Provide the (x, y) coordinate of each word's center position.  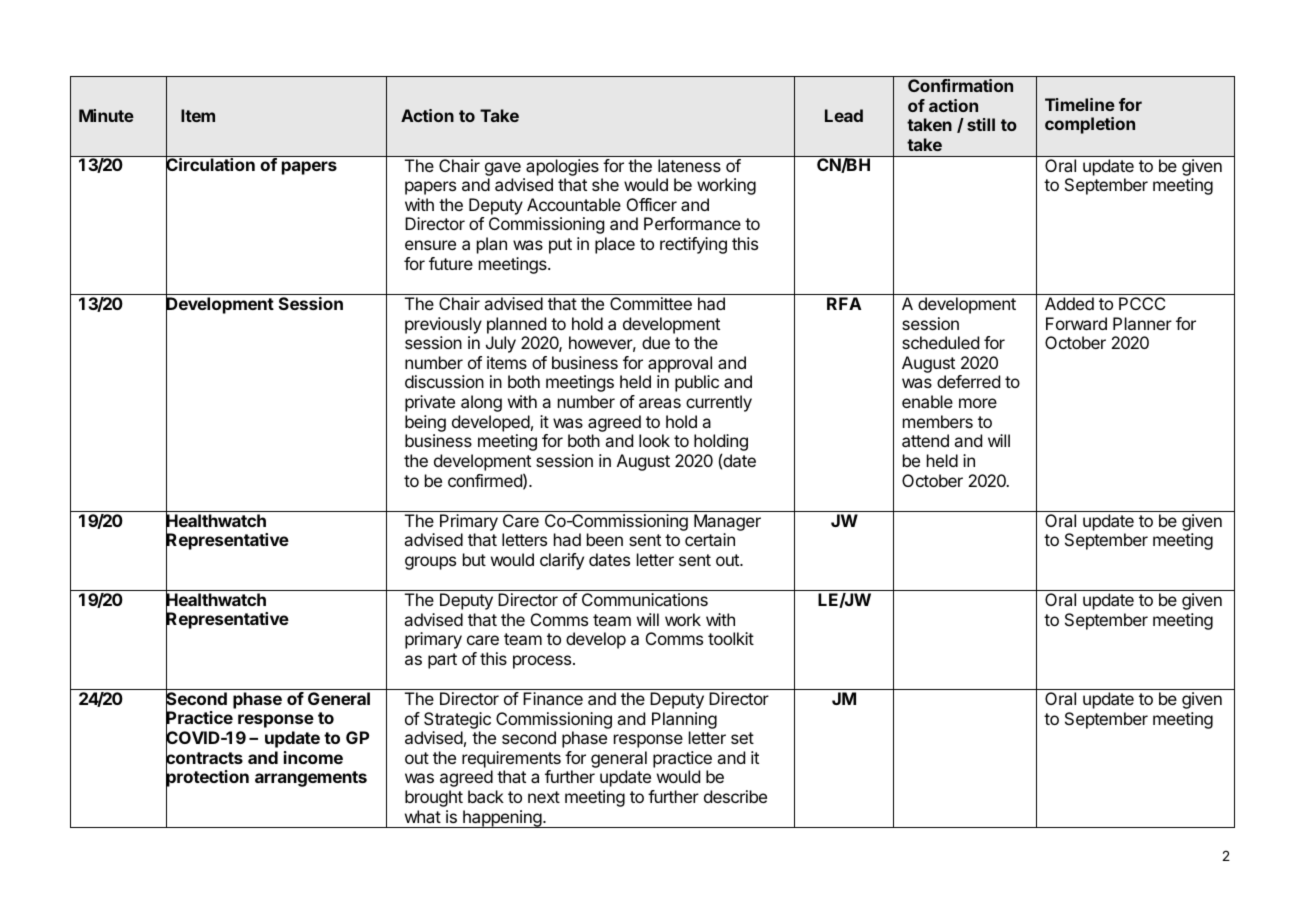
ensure (430, 245)
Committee (651, 303)
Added (1069, 303)
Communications (645, 599)
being (425, 423)
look (654, 440)
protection (207, 779)
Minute (106, 115)
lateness (689, 165)
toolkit (731, 638)
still (981, 124)
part (442, 661)
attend (925, 440)
